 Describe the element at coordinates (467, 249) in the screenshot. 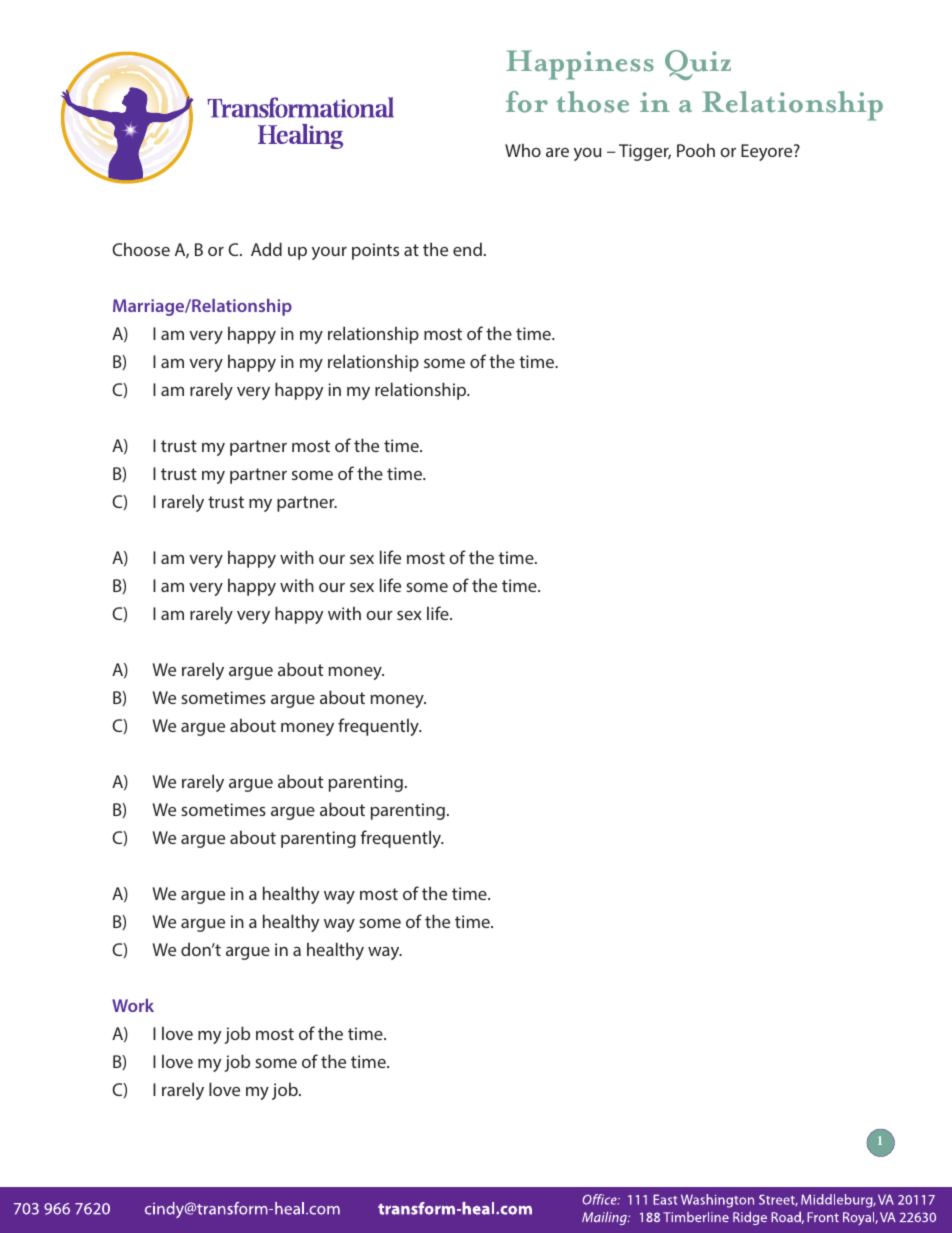

I see `end` at that location.
